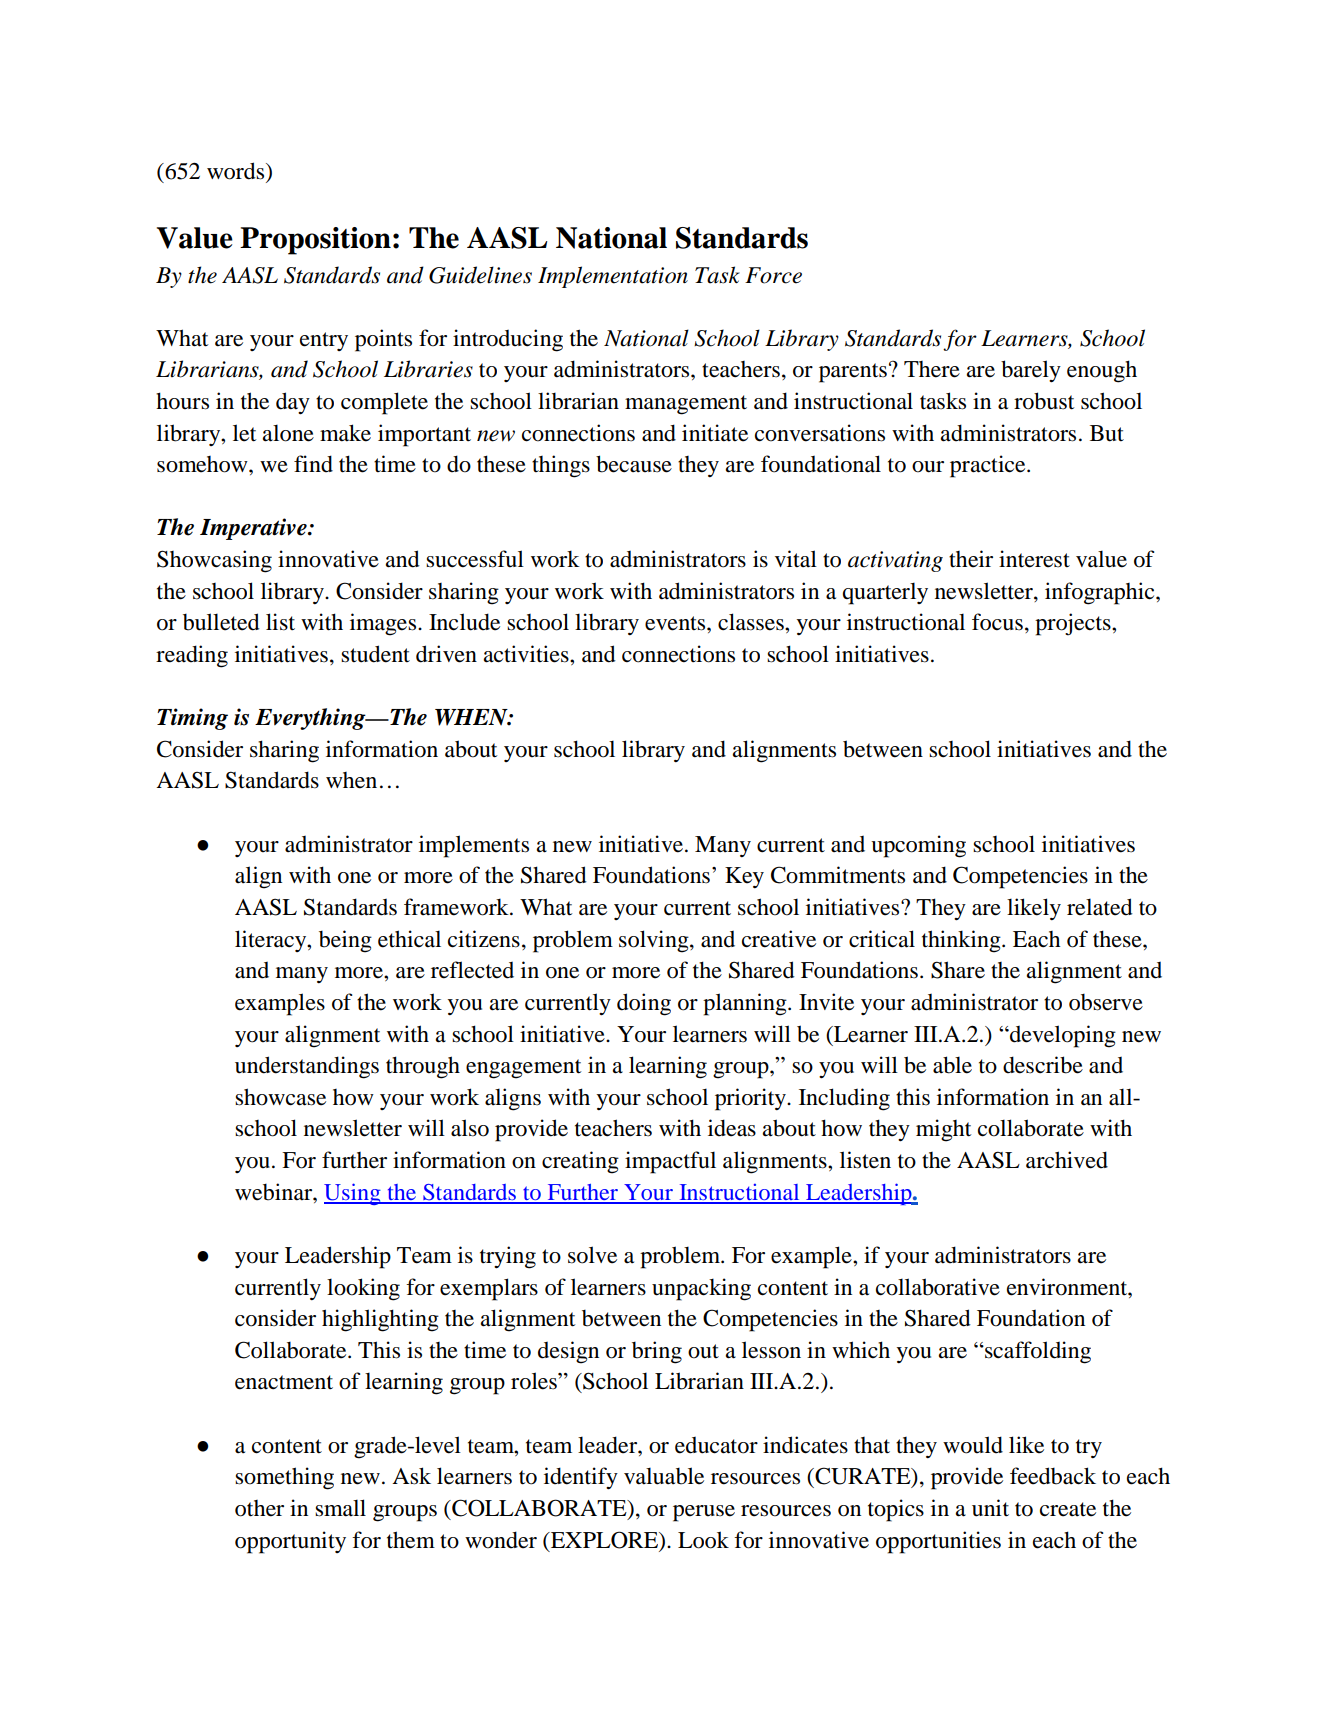  What do you see at coordinates (997, 622) in the page?
I see `focus` at bounding box center [997, 622].
